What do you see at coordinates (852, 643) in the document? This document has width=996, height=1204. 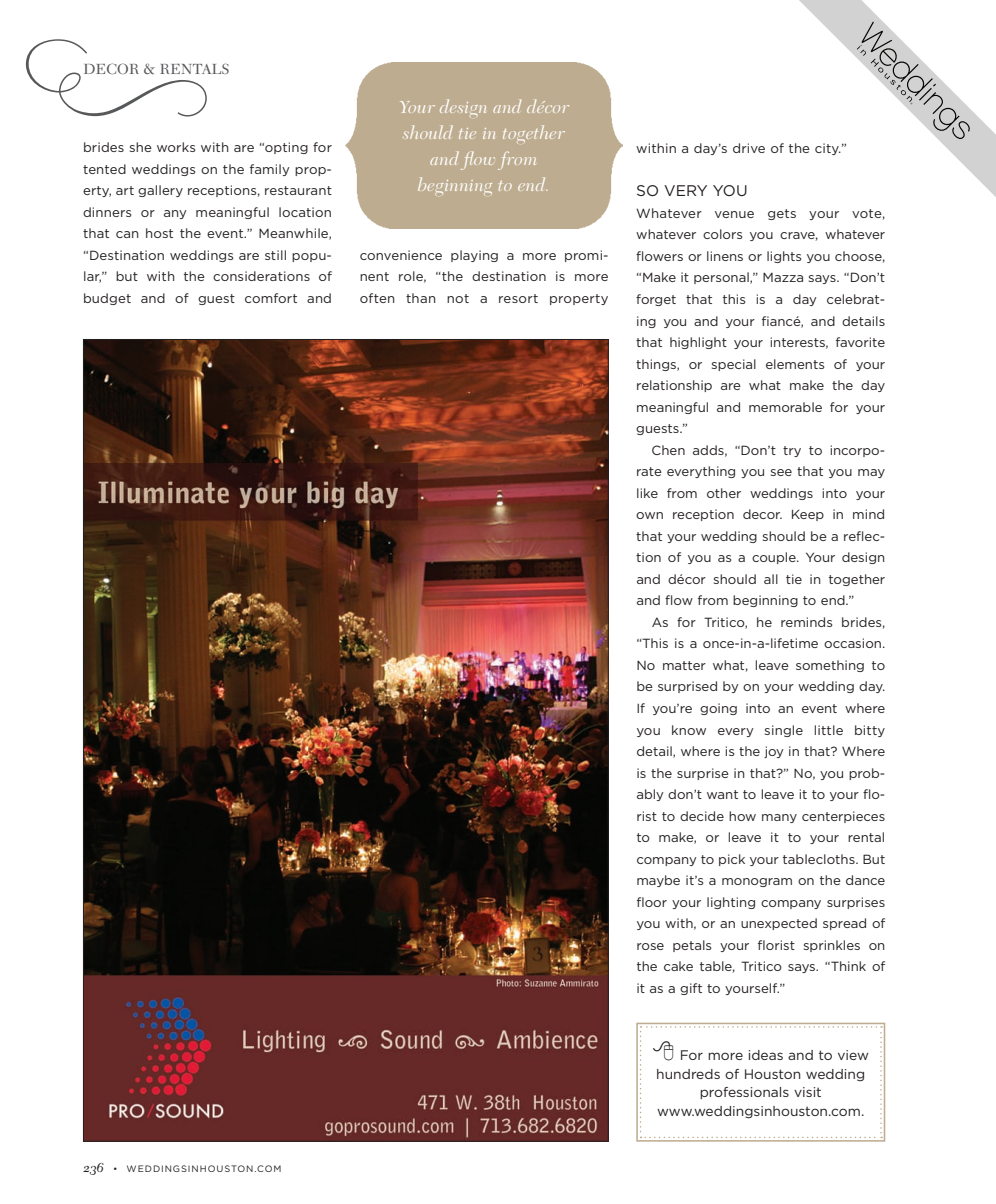 I see `occasion` at bounding box center [852, 643].
